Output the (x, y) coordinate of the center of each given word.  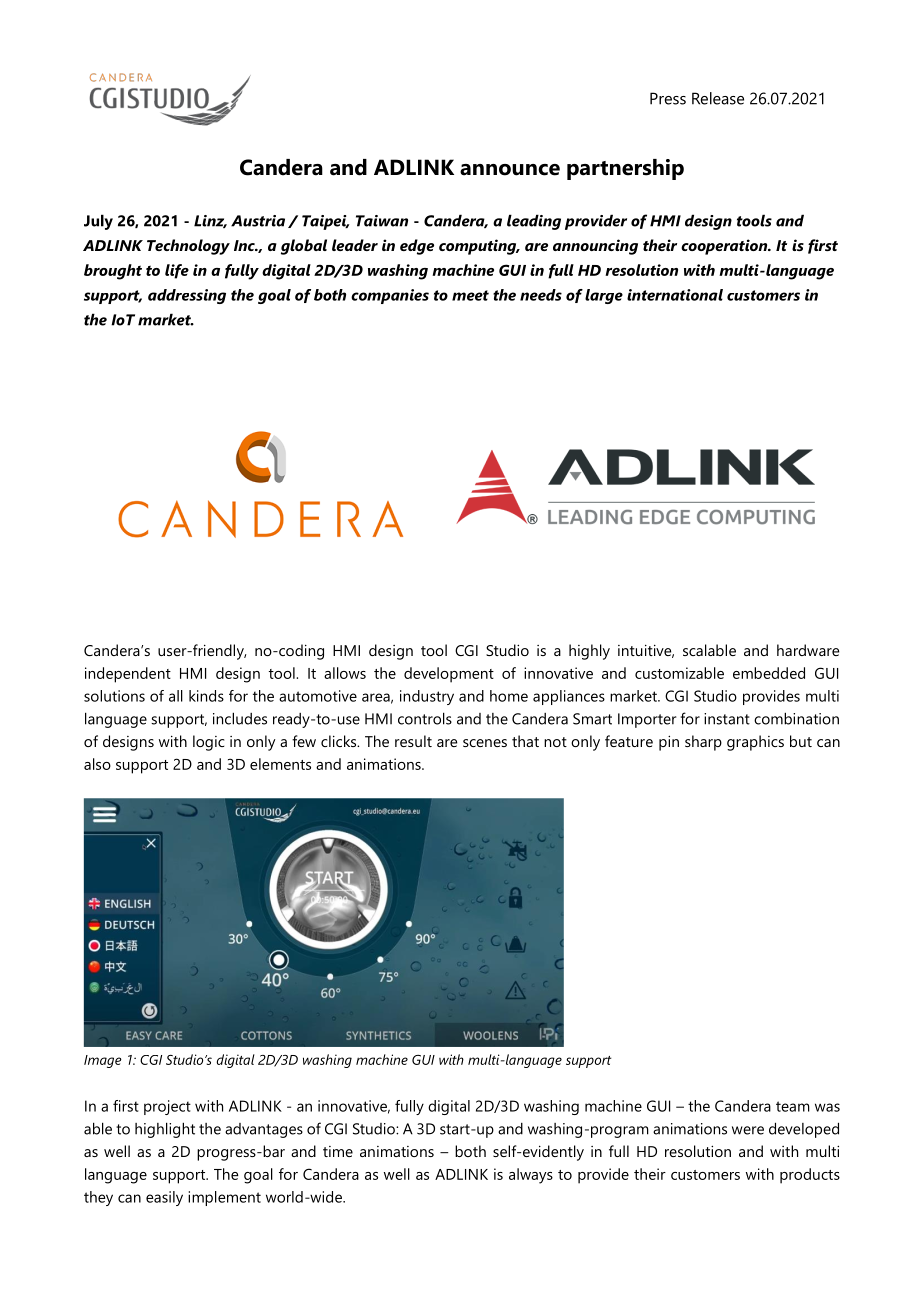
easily (164, 1198)
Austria (258, 221)
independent (128, 675)
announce (510, 170)
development (449, 675)
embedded (769, 673)
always (531, 1176)
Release (718, 98)
